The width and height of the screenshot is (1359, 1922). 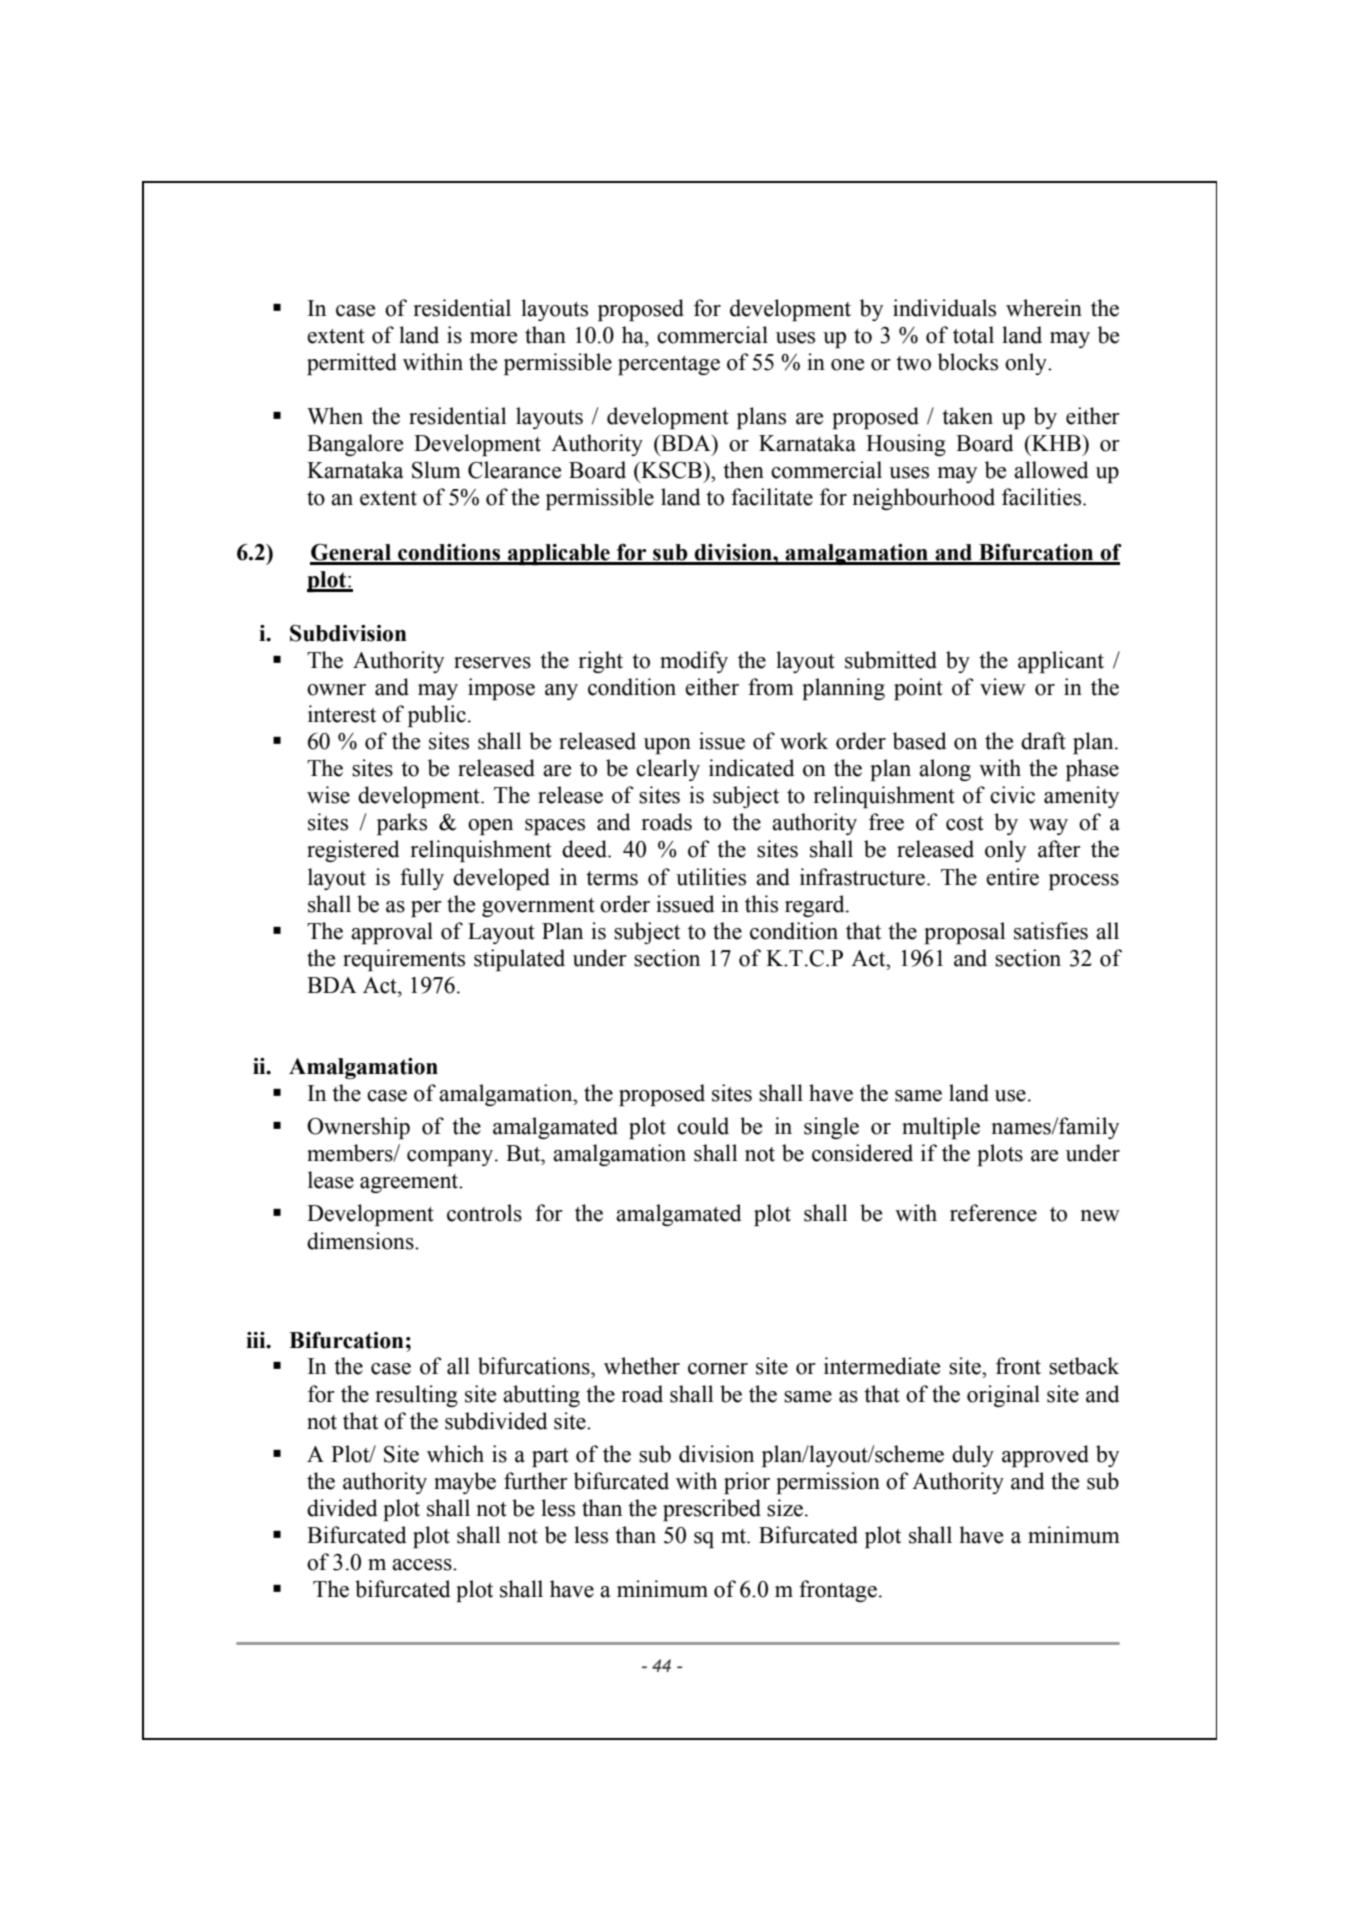 I want to click on prescribed, so click(x=712, y=1510).
